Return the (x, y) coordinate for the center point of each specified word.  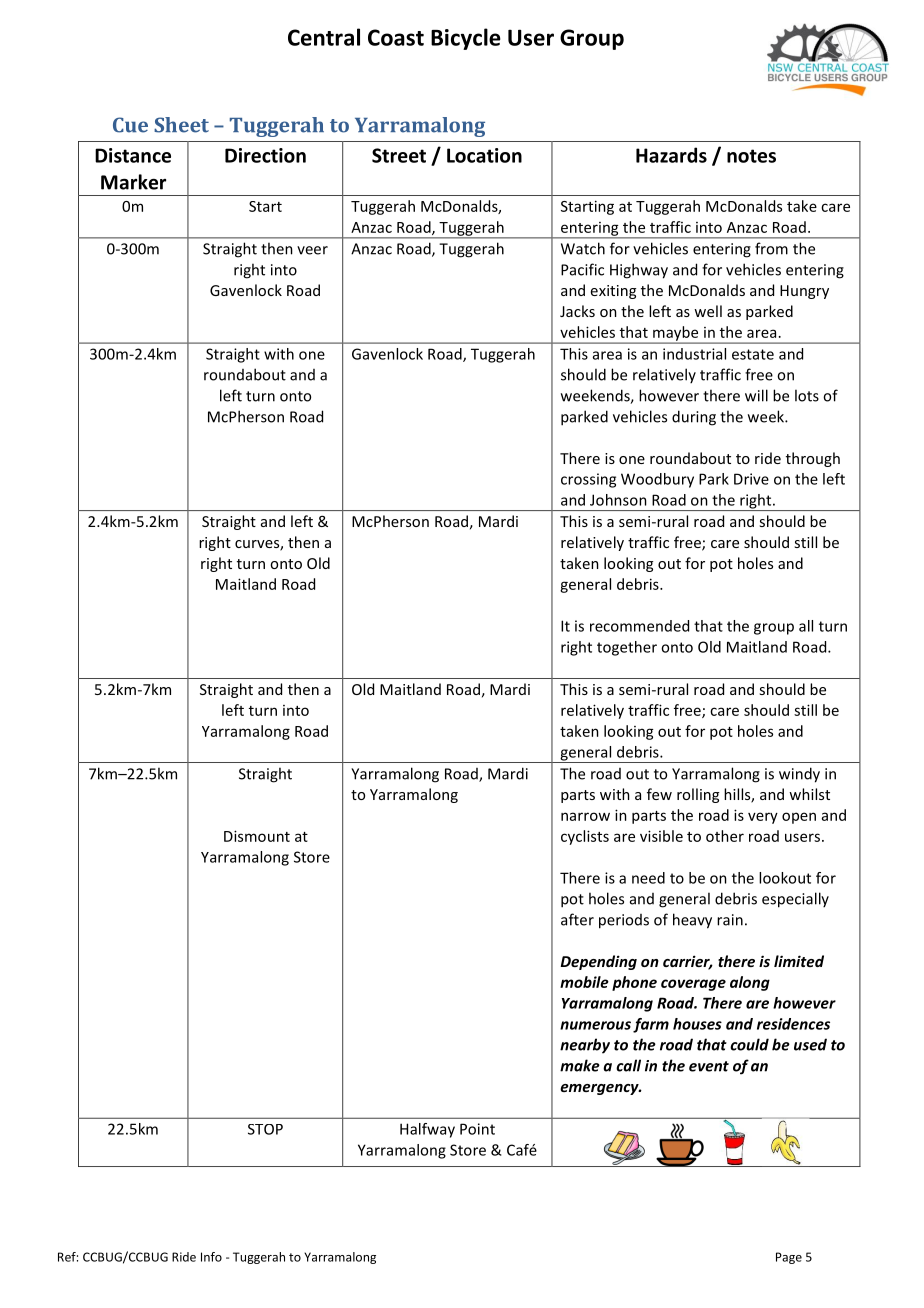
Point (477, 1129)
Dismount (257, 836)
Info (211, 1257)
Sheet (181, 125)
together (627, 648)
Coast (396, 37)
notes (751, 156)
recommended (639, 626)
